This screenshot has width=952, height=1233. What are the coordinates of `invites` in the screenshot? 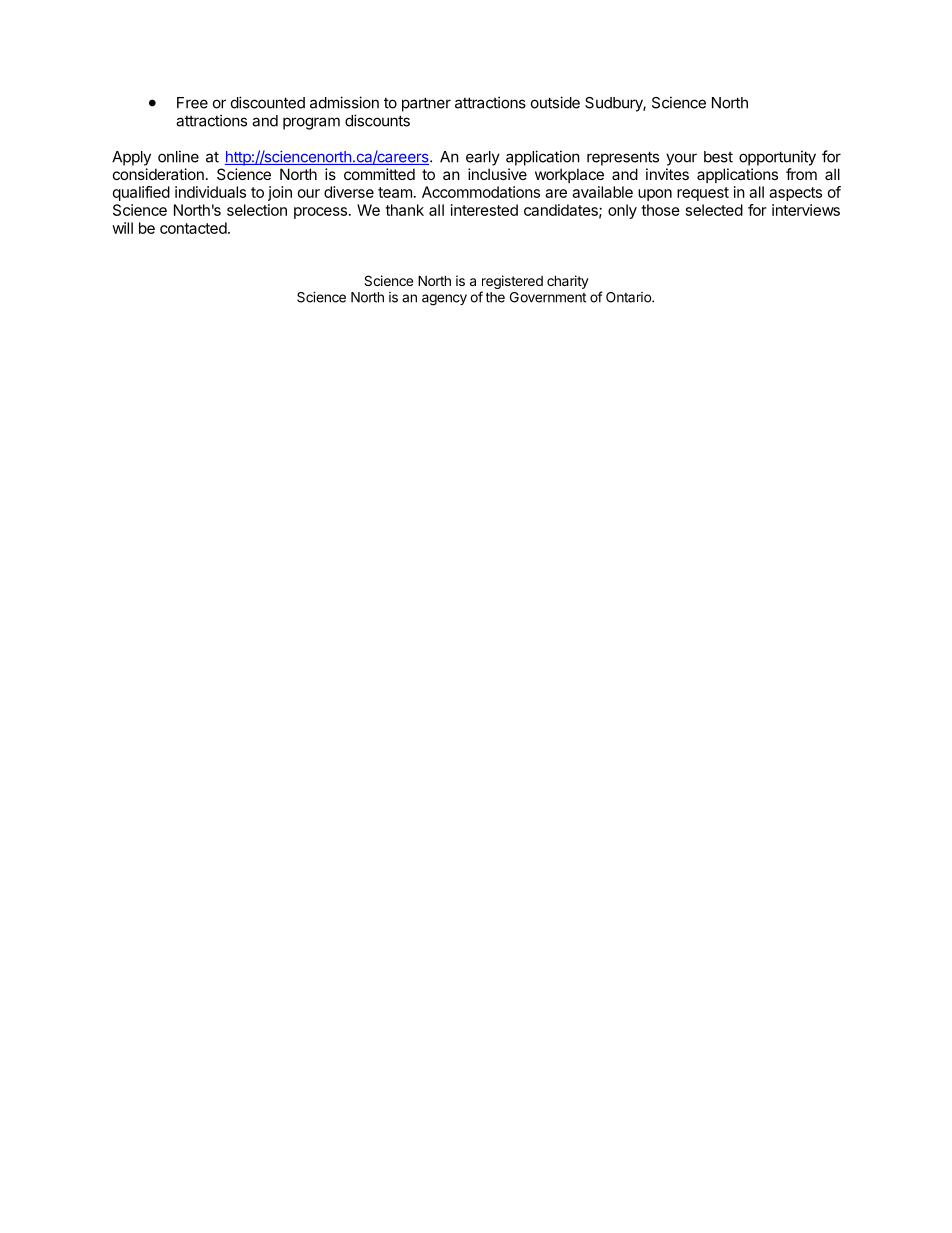 It's located at (667, 174).
